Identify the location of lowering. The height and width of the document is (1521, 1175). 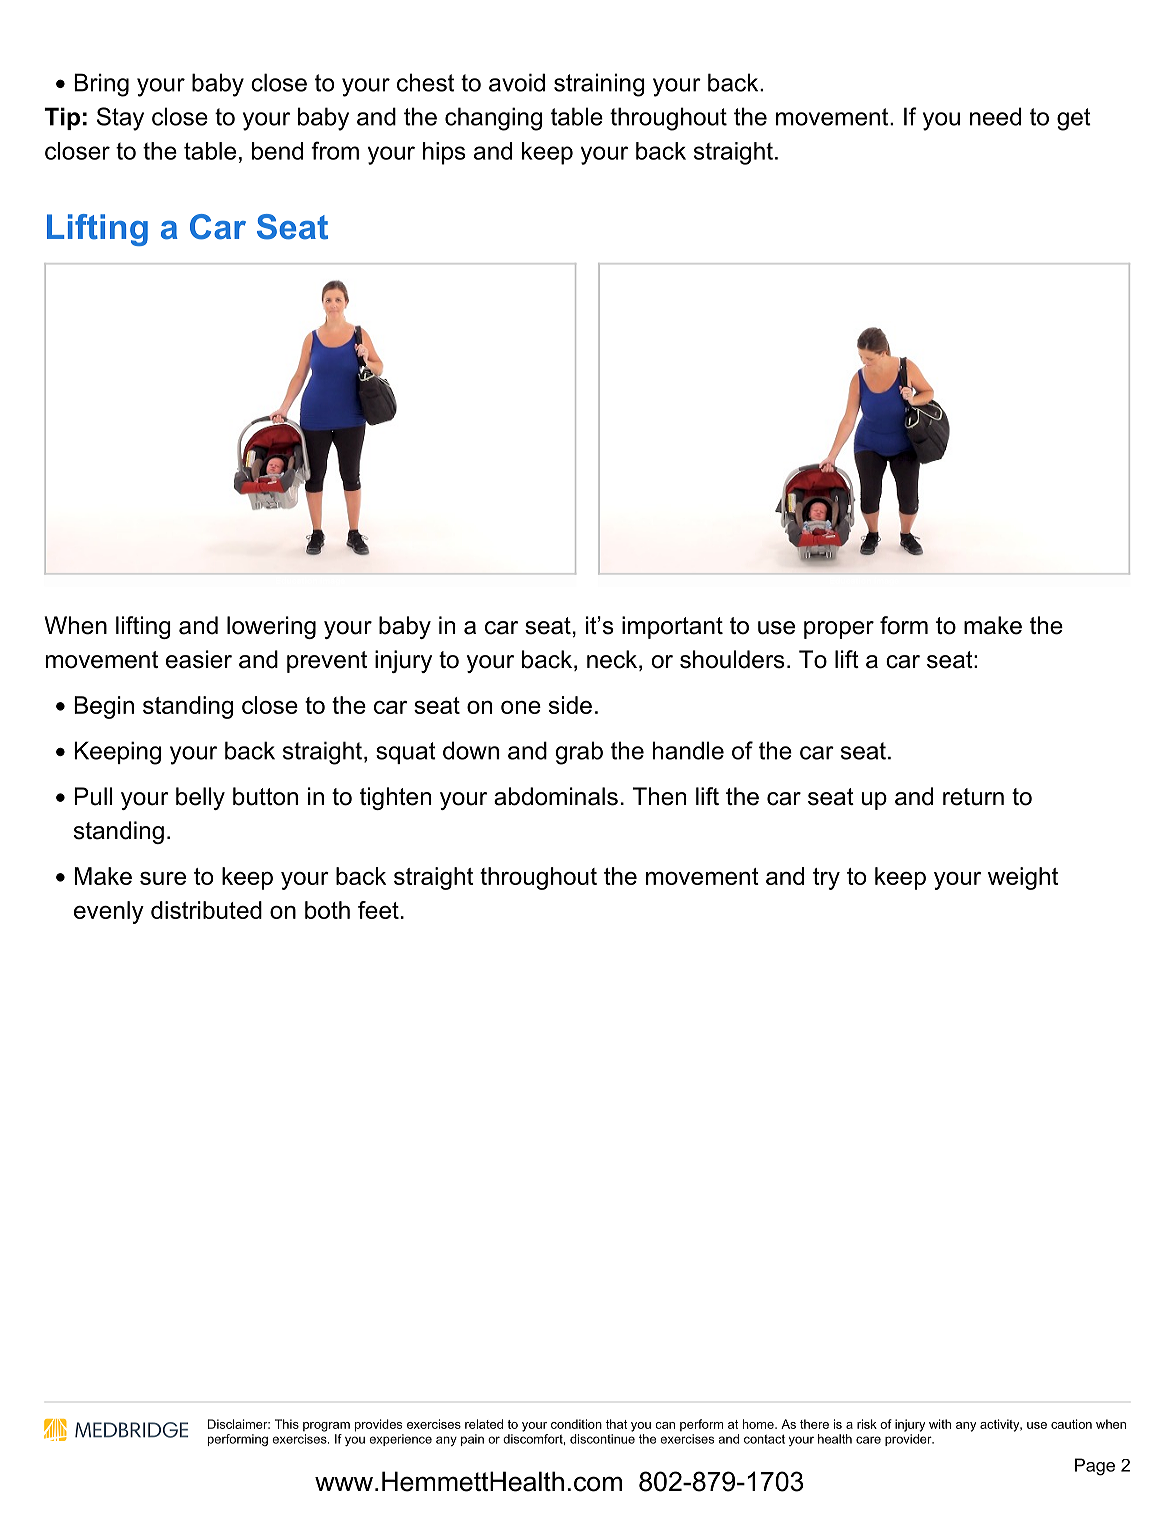
(271, 627).
